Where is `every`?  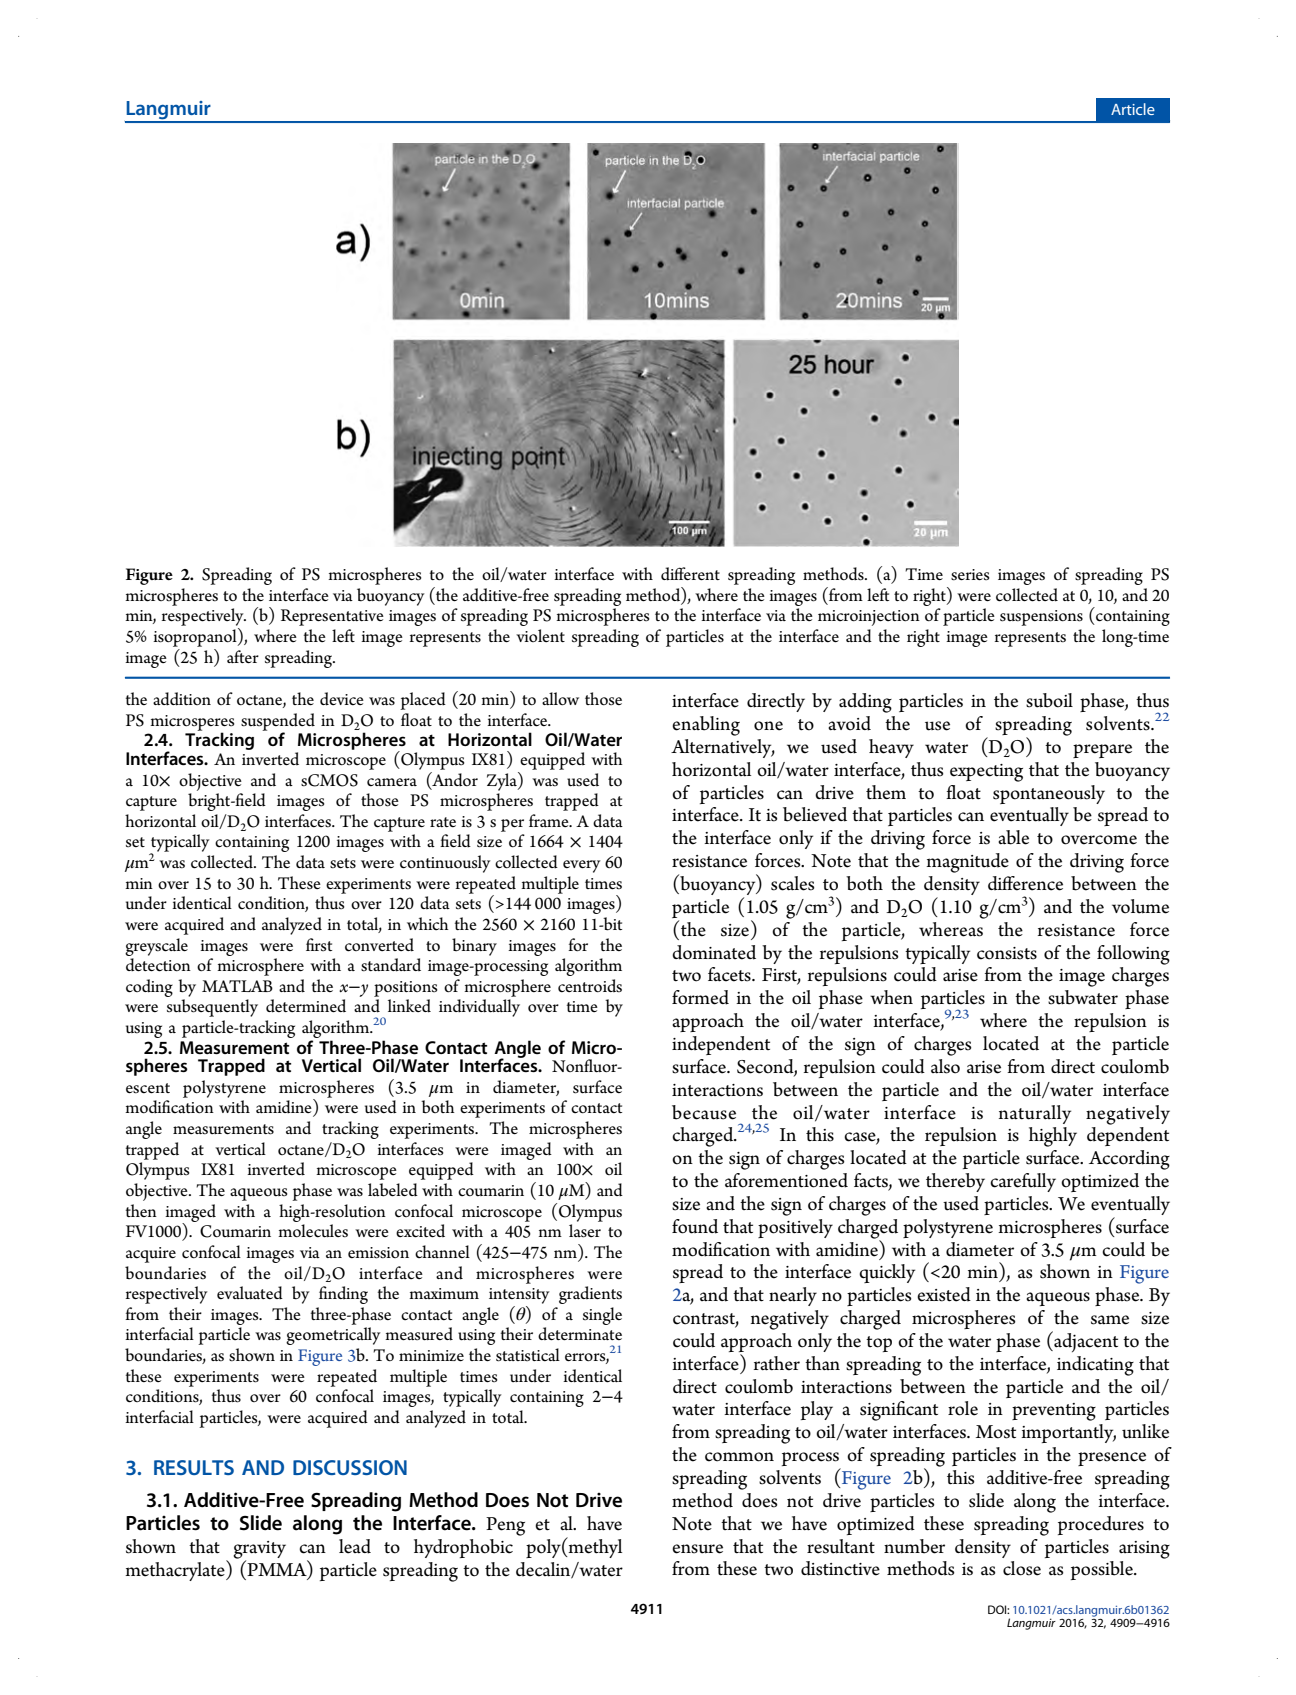
every is located at coordinates (582, 866).
